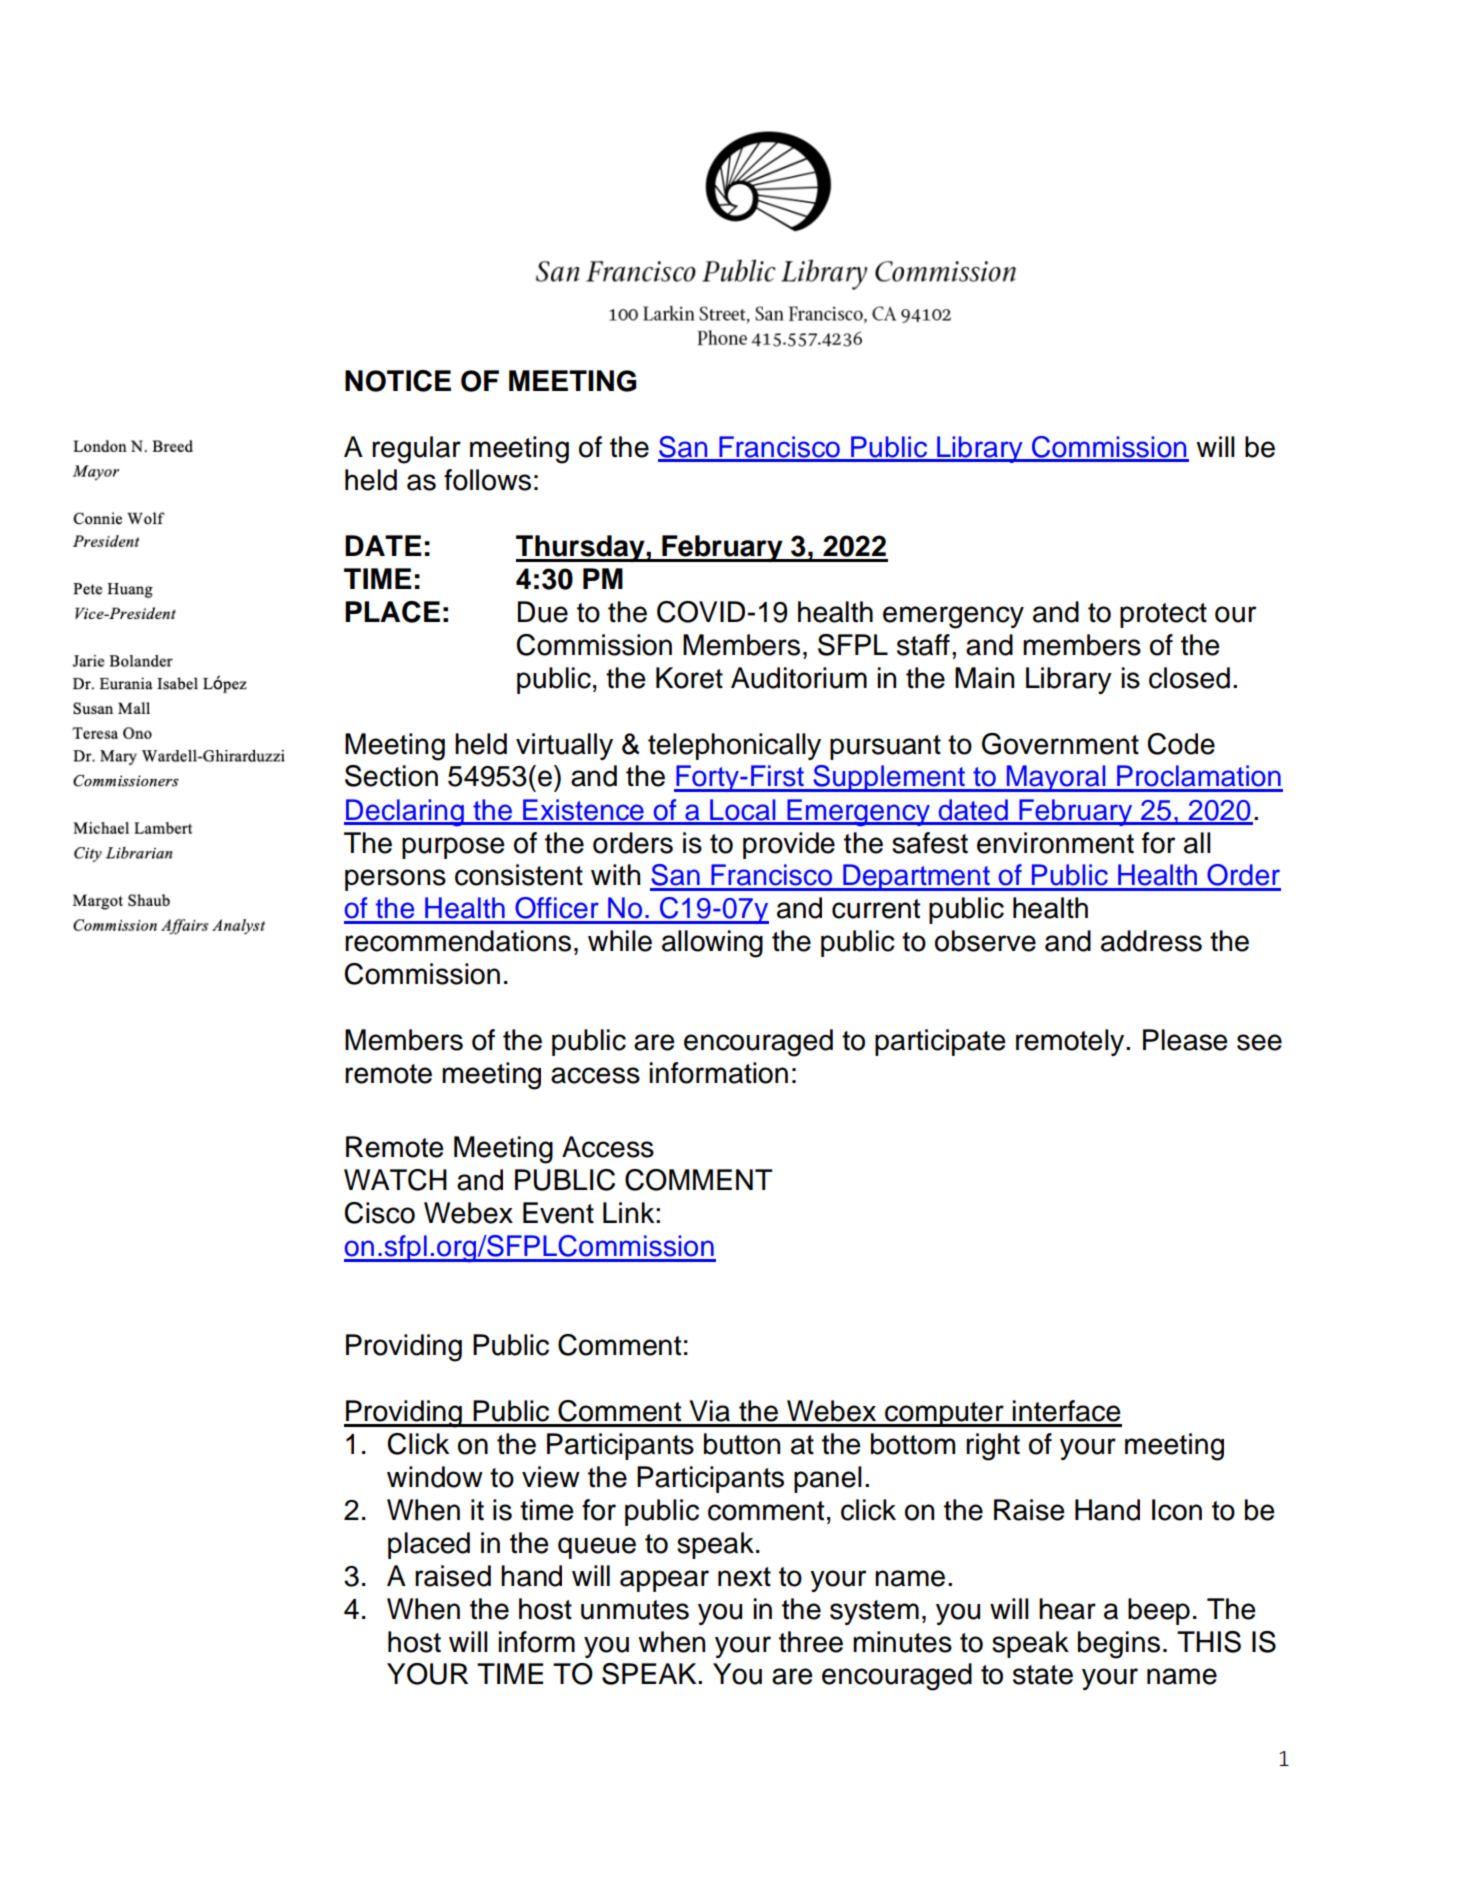  What do you see at coordinates (597, 1548) in the document?
I see `queue` at bounding box center [597, 1548].
